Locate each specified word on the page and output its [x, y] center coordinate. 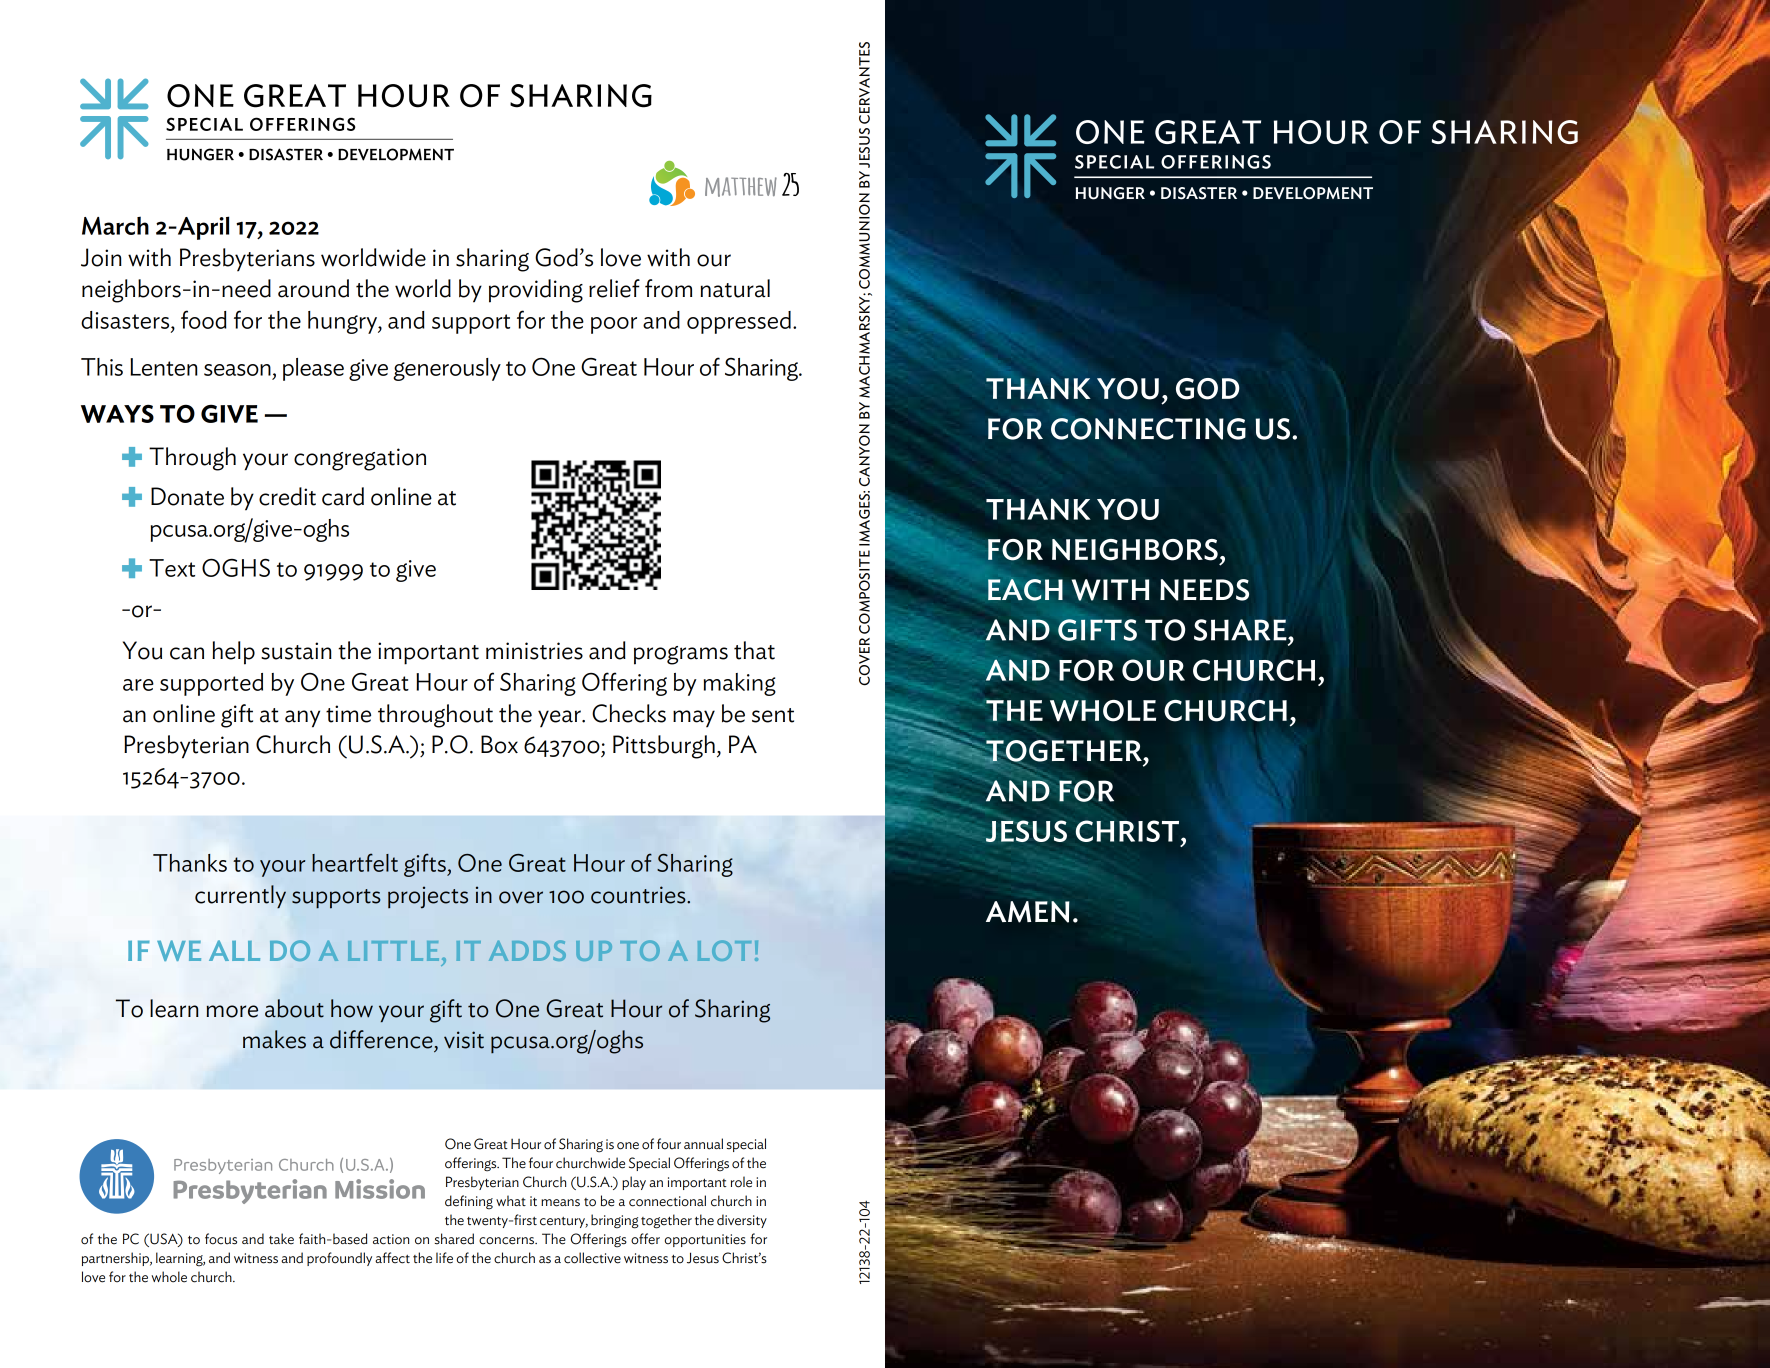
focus [221, 1239]
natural [735, 288]
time [348, 714]
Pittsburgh [664, 747]
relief [614, 288]
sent [773, 715]
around [313, 288]
